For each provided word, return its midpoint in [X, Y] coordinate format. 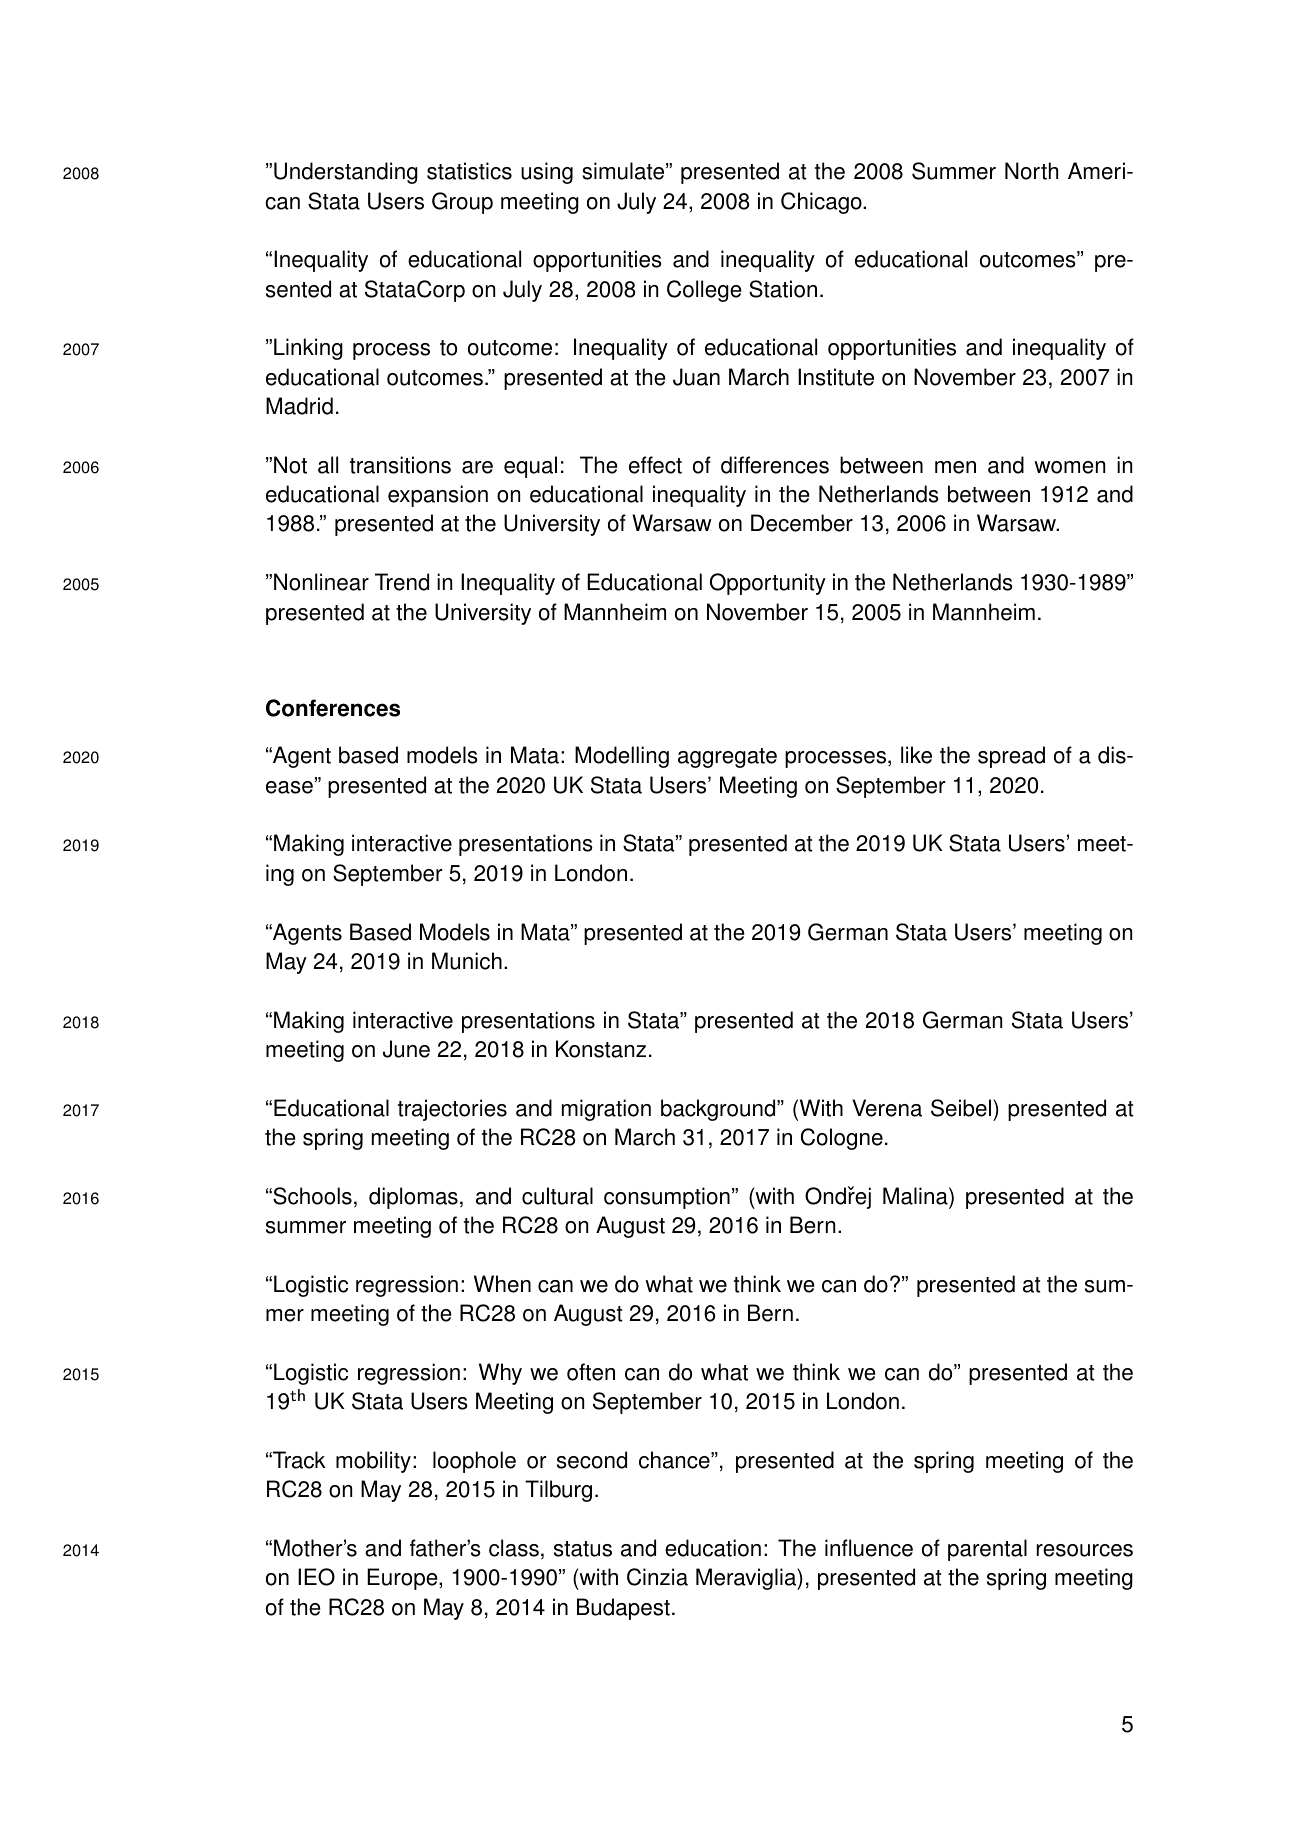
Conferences [333, 708]
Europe [403, 1579]
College [704, 291]
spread [1011, 757]
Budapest [623, 1609]
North [1031, 171]
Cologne [842, 1139]
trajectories [452, 1110]
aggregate [727, 758]
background [719, 1110]
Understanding [346, 173]
